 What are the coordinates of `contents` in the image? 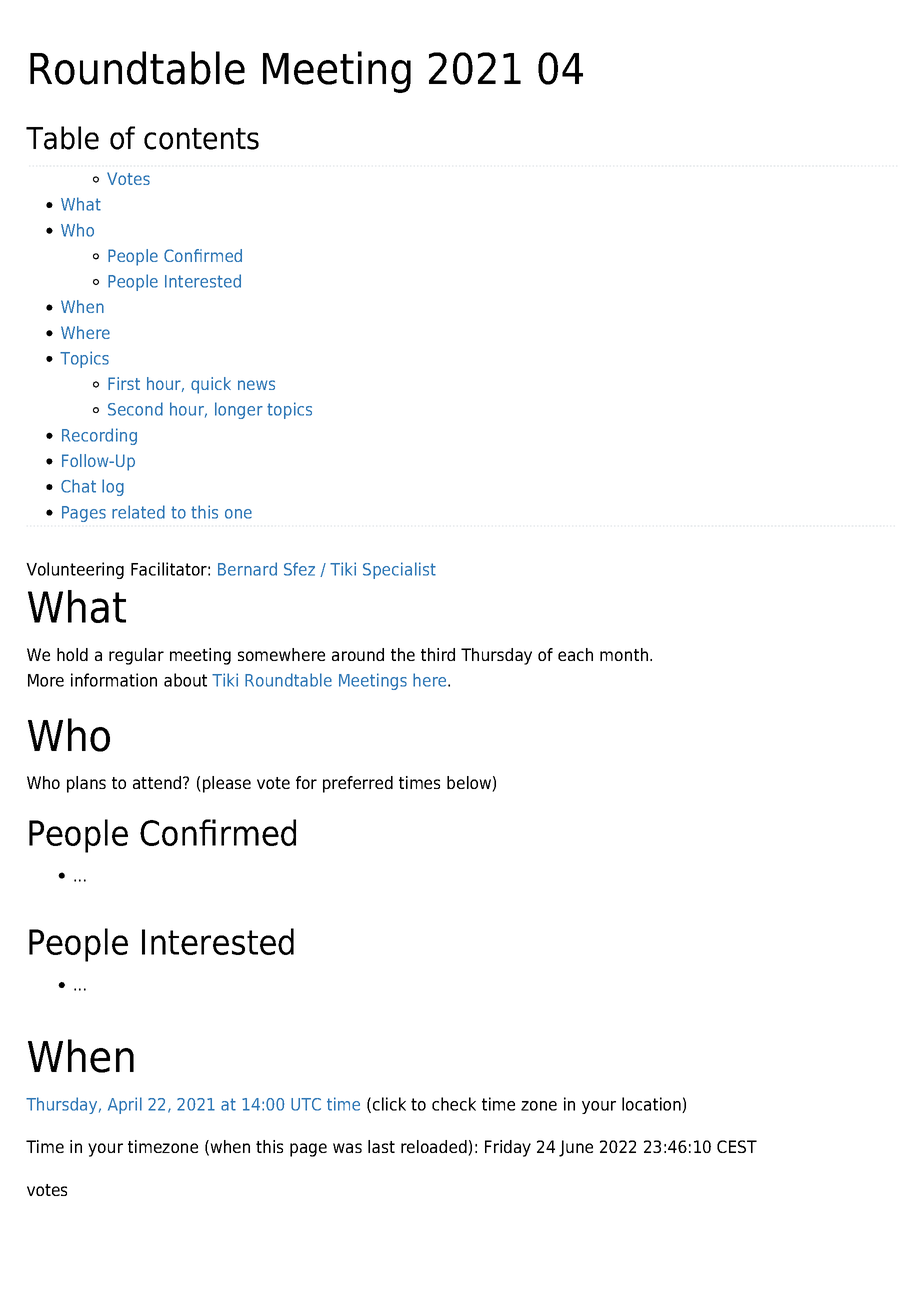 It's located at (201, 139).
